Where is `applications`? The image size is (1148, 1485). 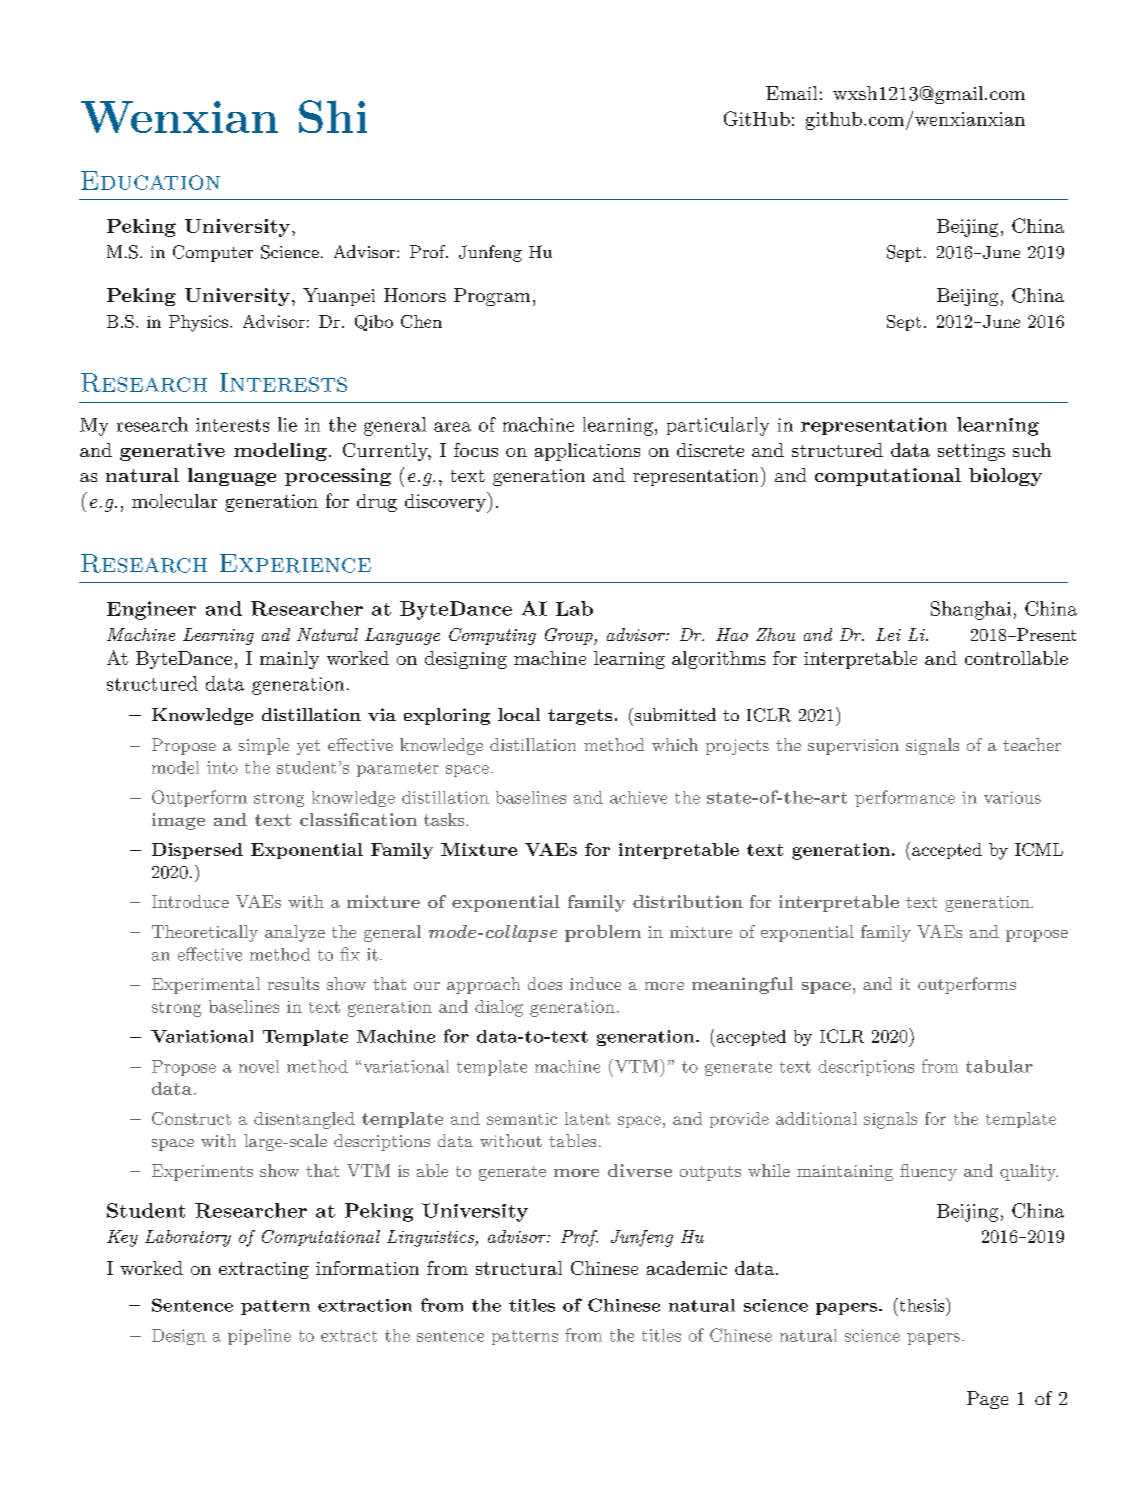 applications is located at coordinates (587, 452).
